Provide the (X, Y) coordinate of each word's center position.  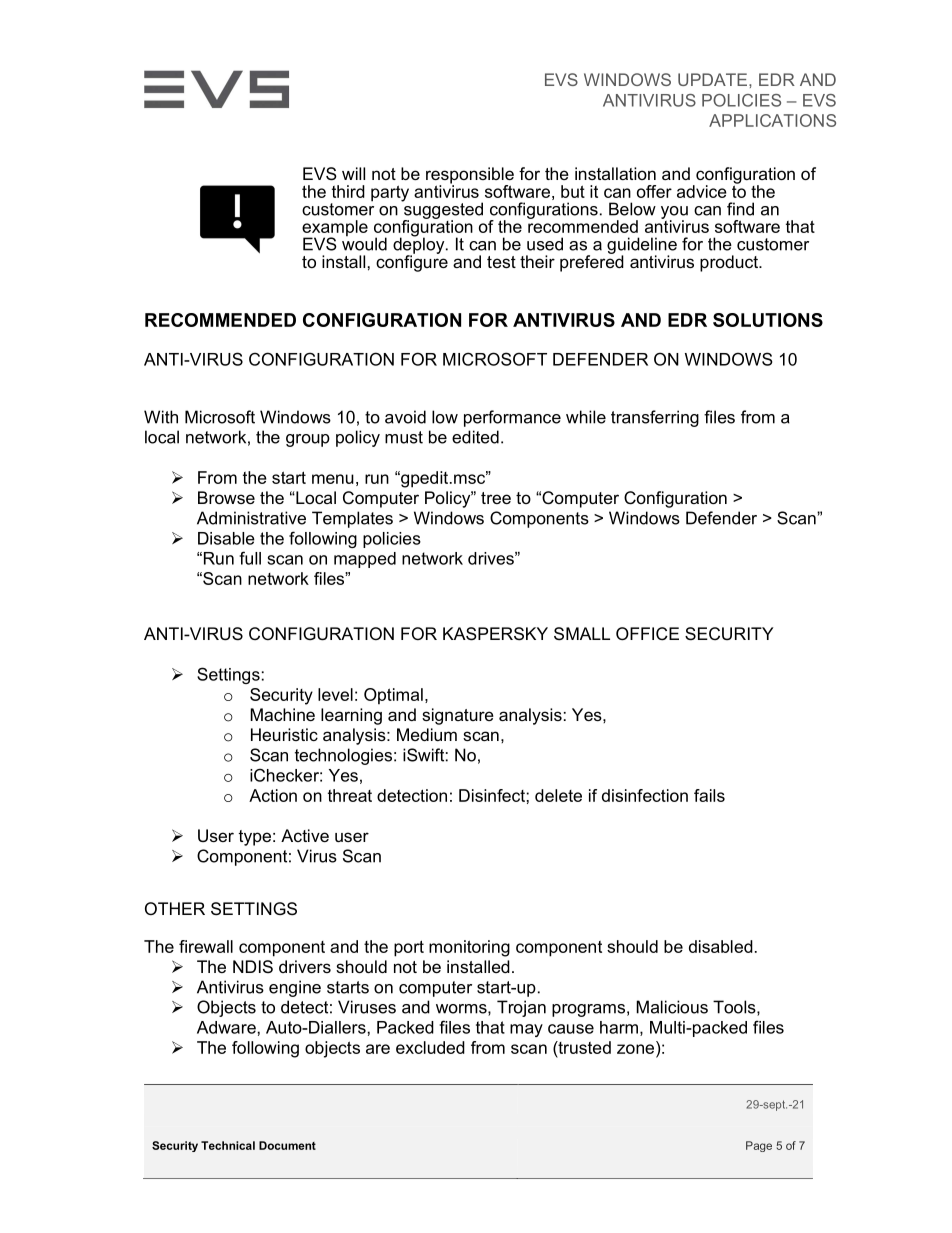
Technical (228, 1145)
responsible (470, 176)
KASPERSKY (495, 634)
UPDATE (714, 79)
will (353, 173)
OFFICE (647, 634)
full (250, 558)
